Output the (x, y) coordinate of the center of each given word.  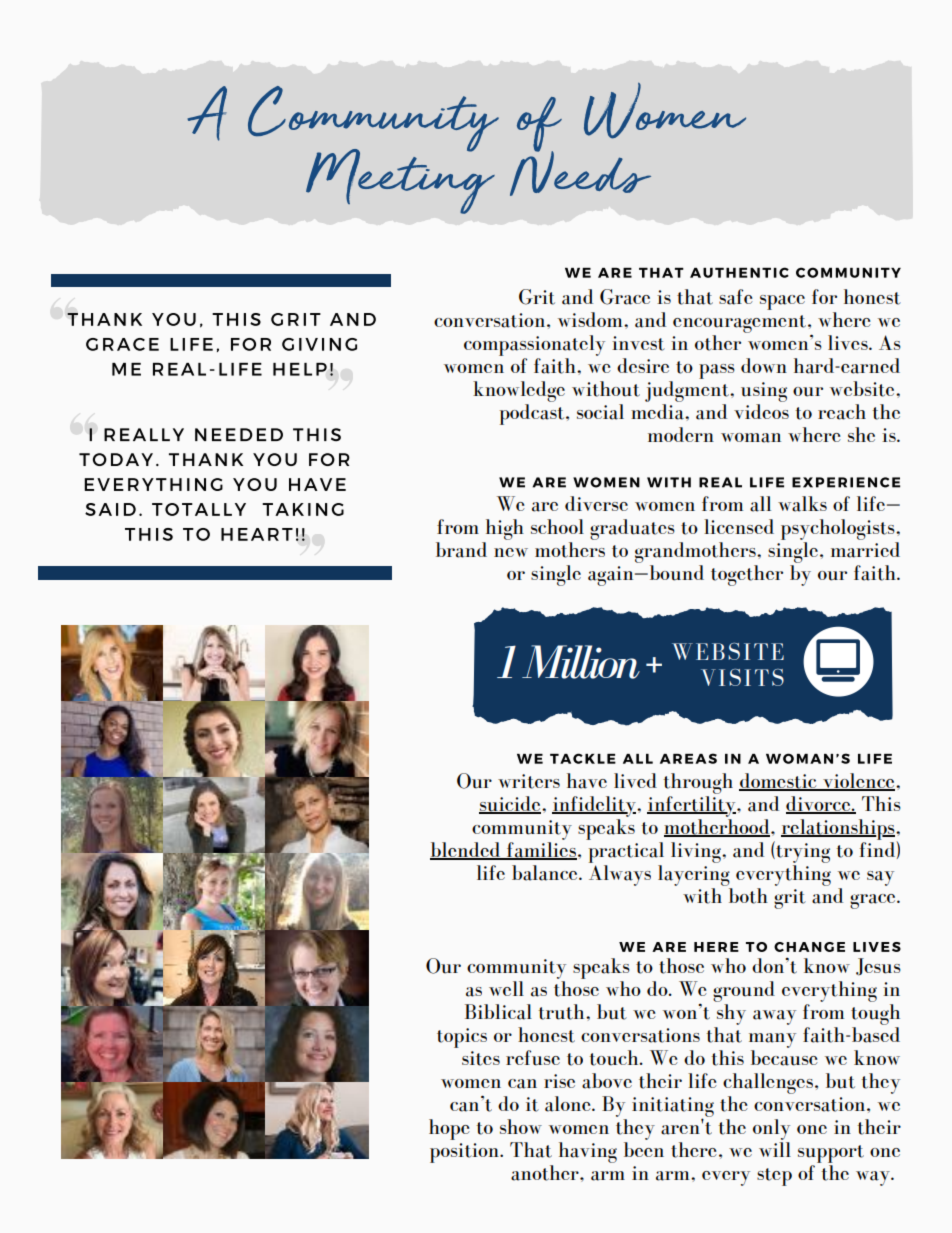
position (465, 1153)
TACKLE (583, 758)
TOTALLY (199, 509)
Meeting (400, 180)
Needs (580, 172)
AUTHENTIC (739, 272)
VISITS (742, 677)
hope (449, 1129)
